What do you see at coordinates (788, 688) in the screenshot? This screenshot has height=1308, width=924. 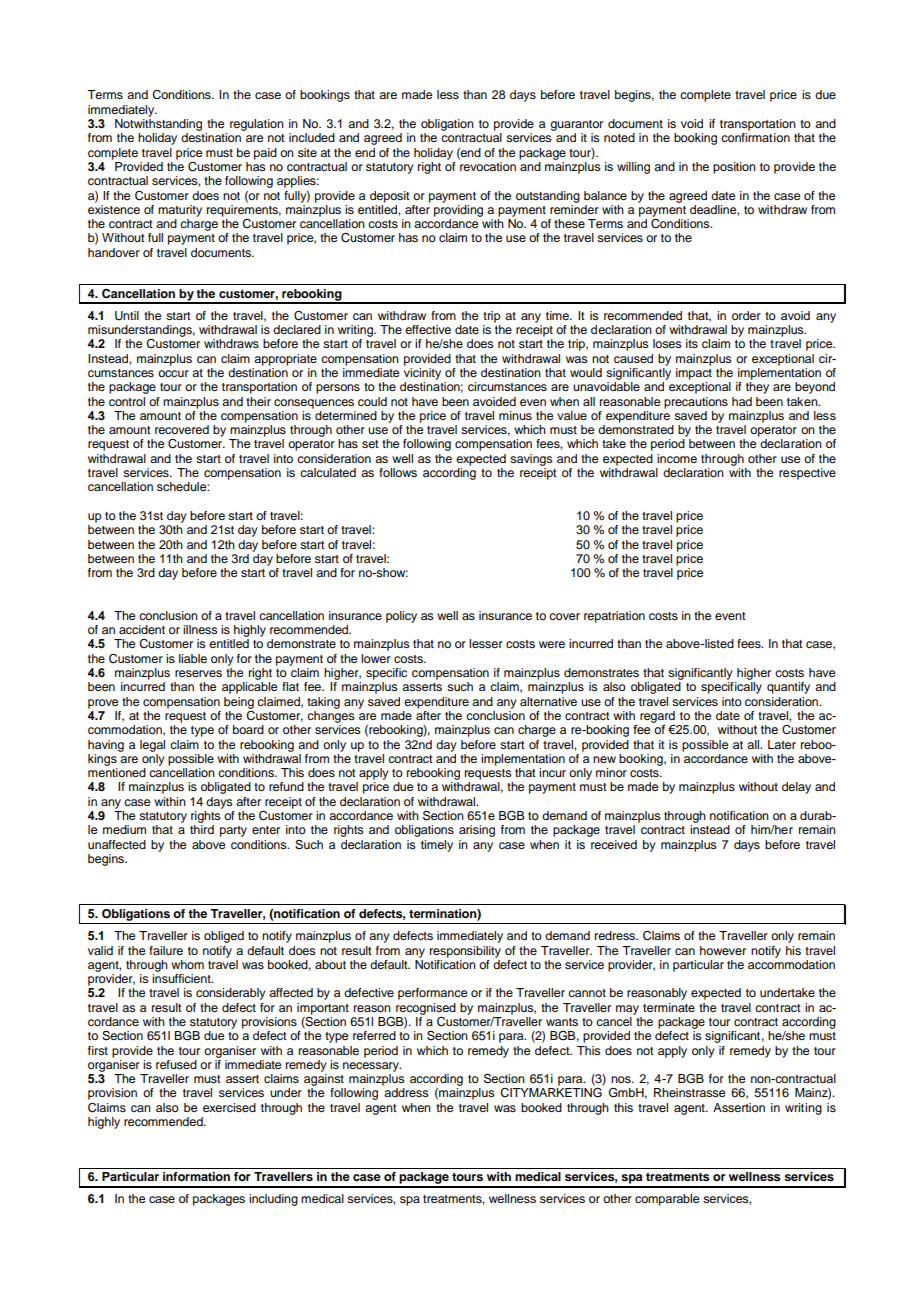 I see `quantify` at bounding box center [788, 688].
